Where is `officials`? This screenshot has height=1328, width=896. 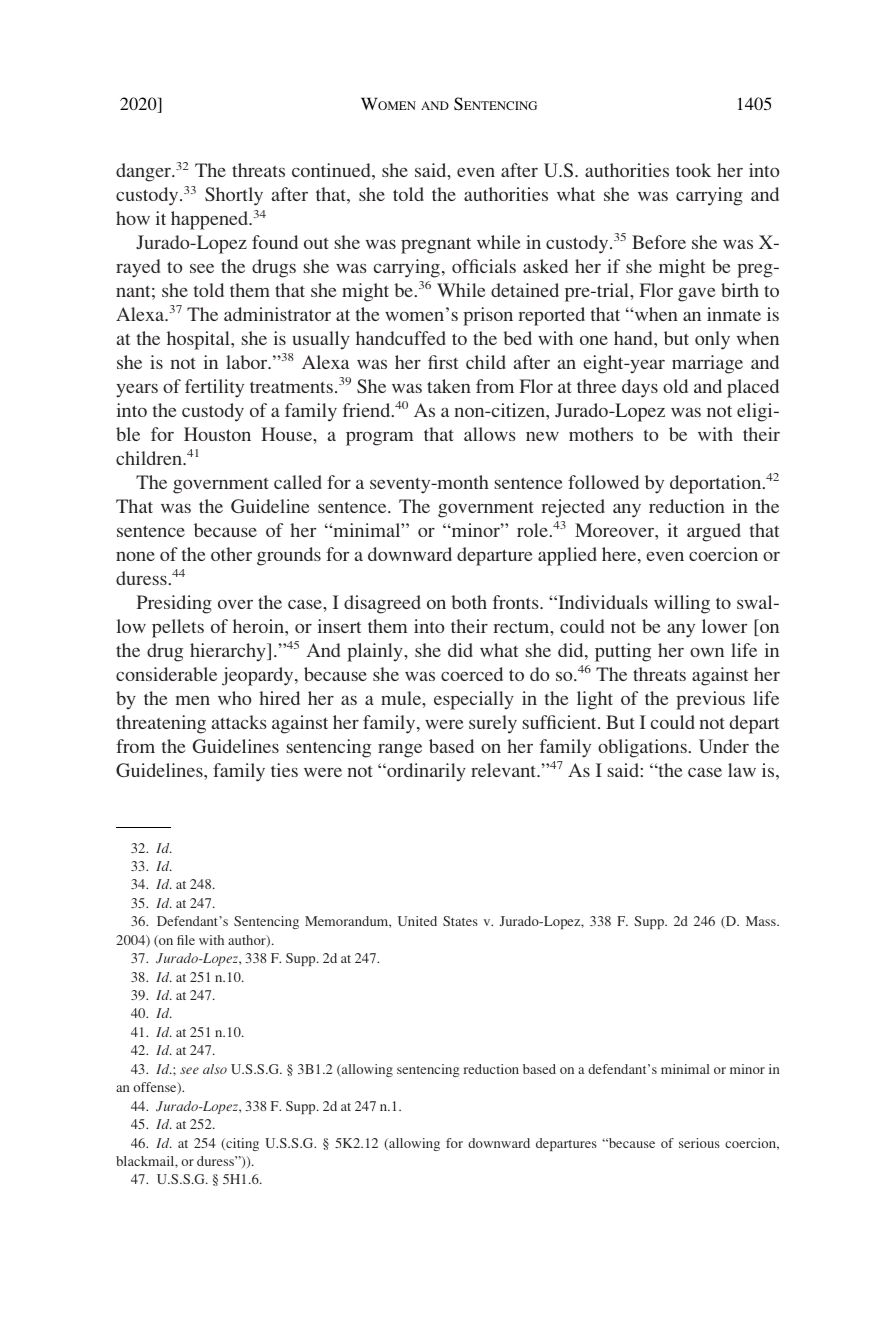
officials is located at coordinates (484, 266).
